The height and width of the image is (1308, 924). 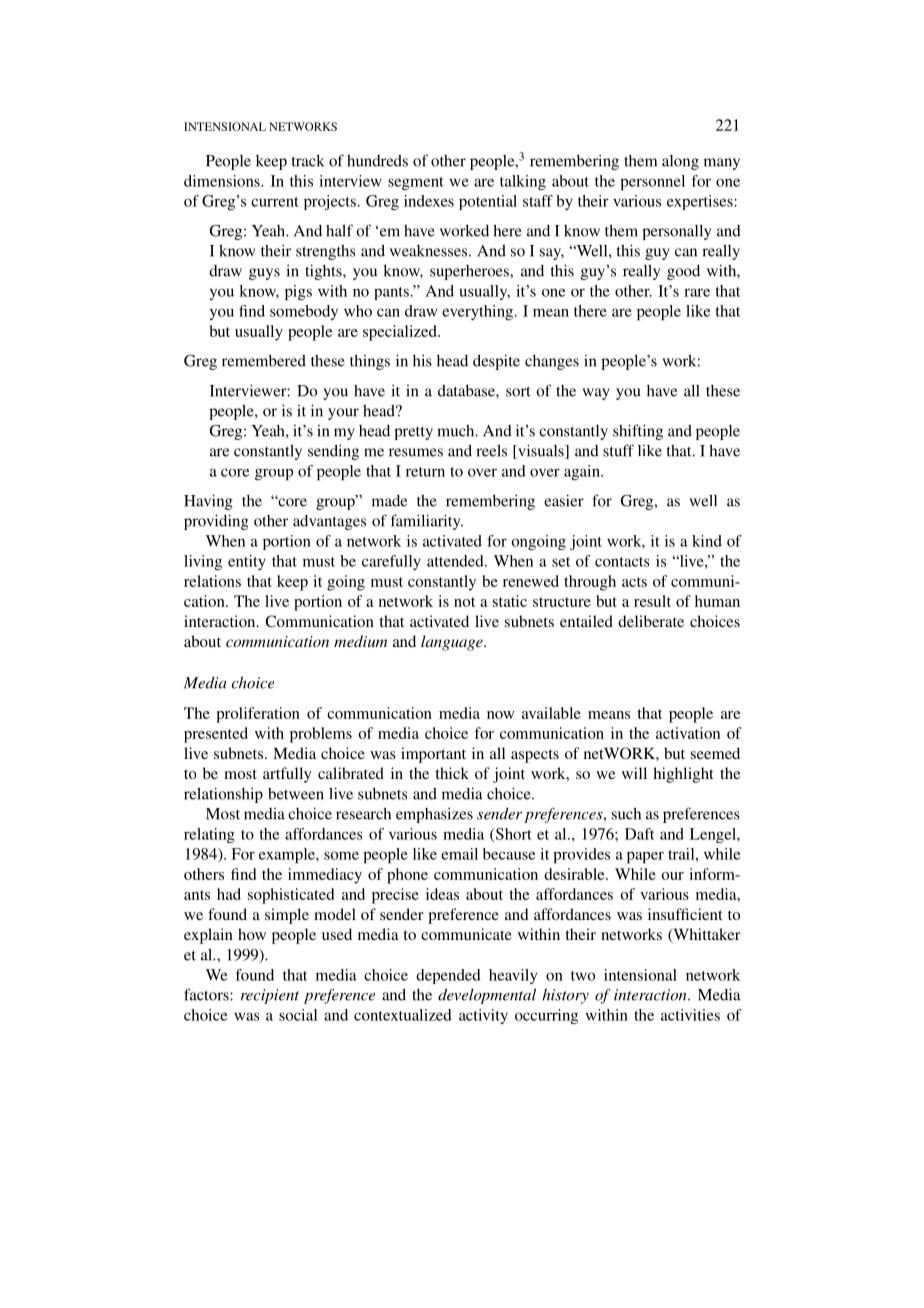 What do you see at coordinates (433, 755) in the image?
I see `important` at bounding box center [433, 755].
